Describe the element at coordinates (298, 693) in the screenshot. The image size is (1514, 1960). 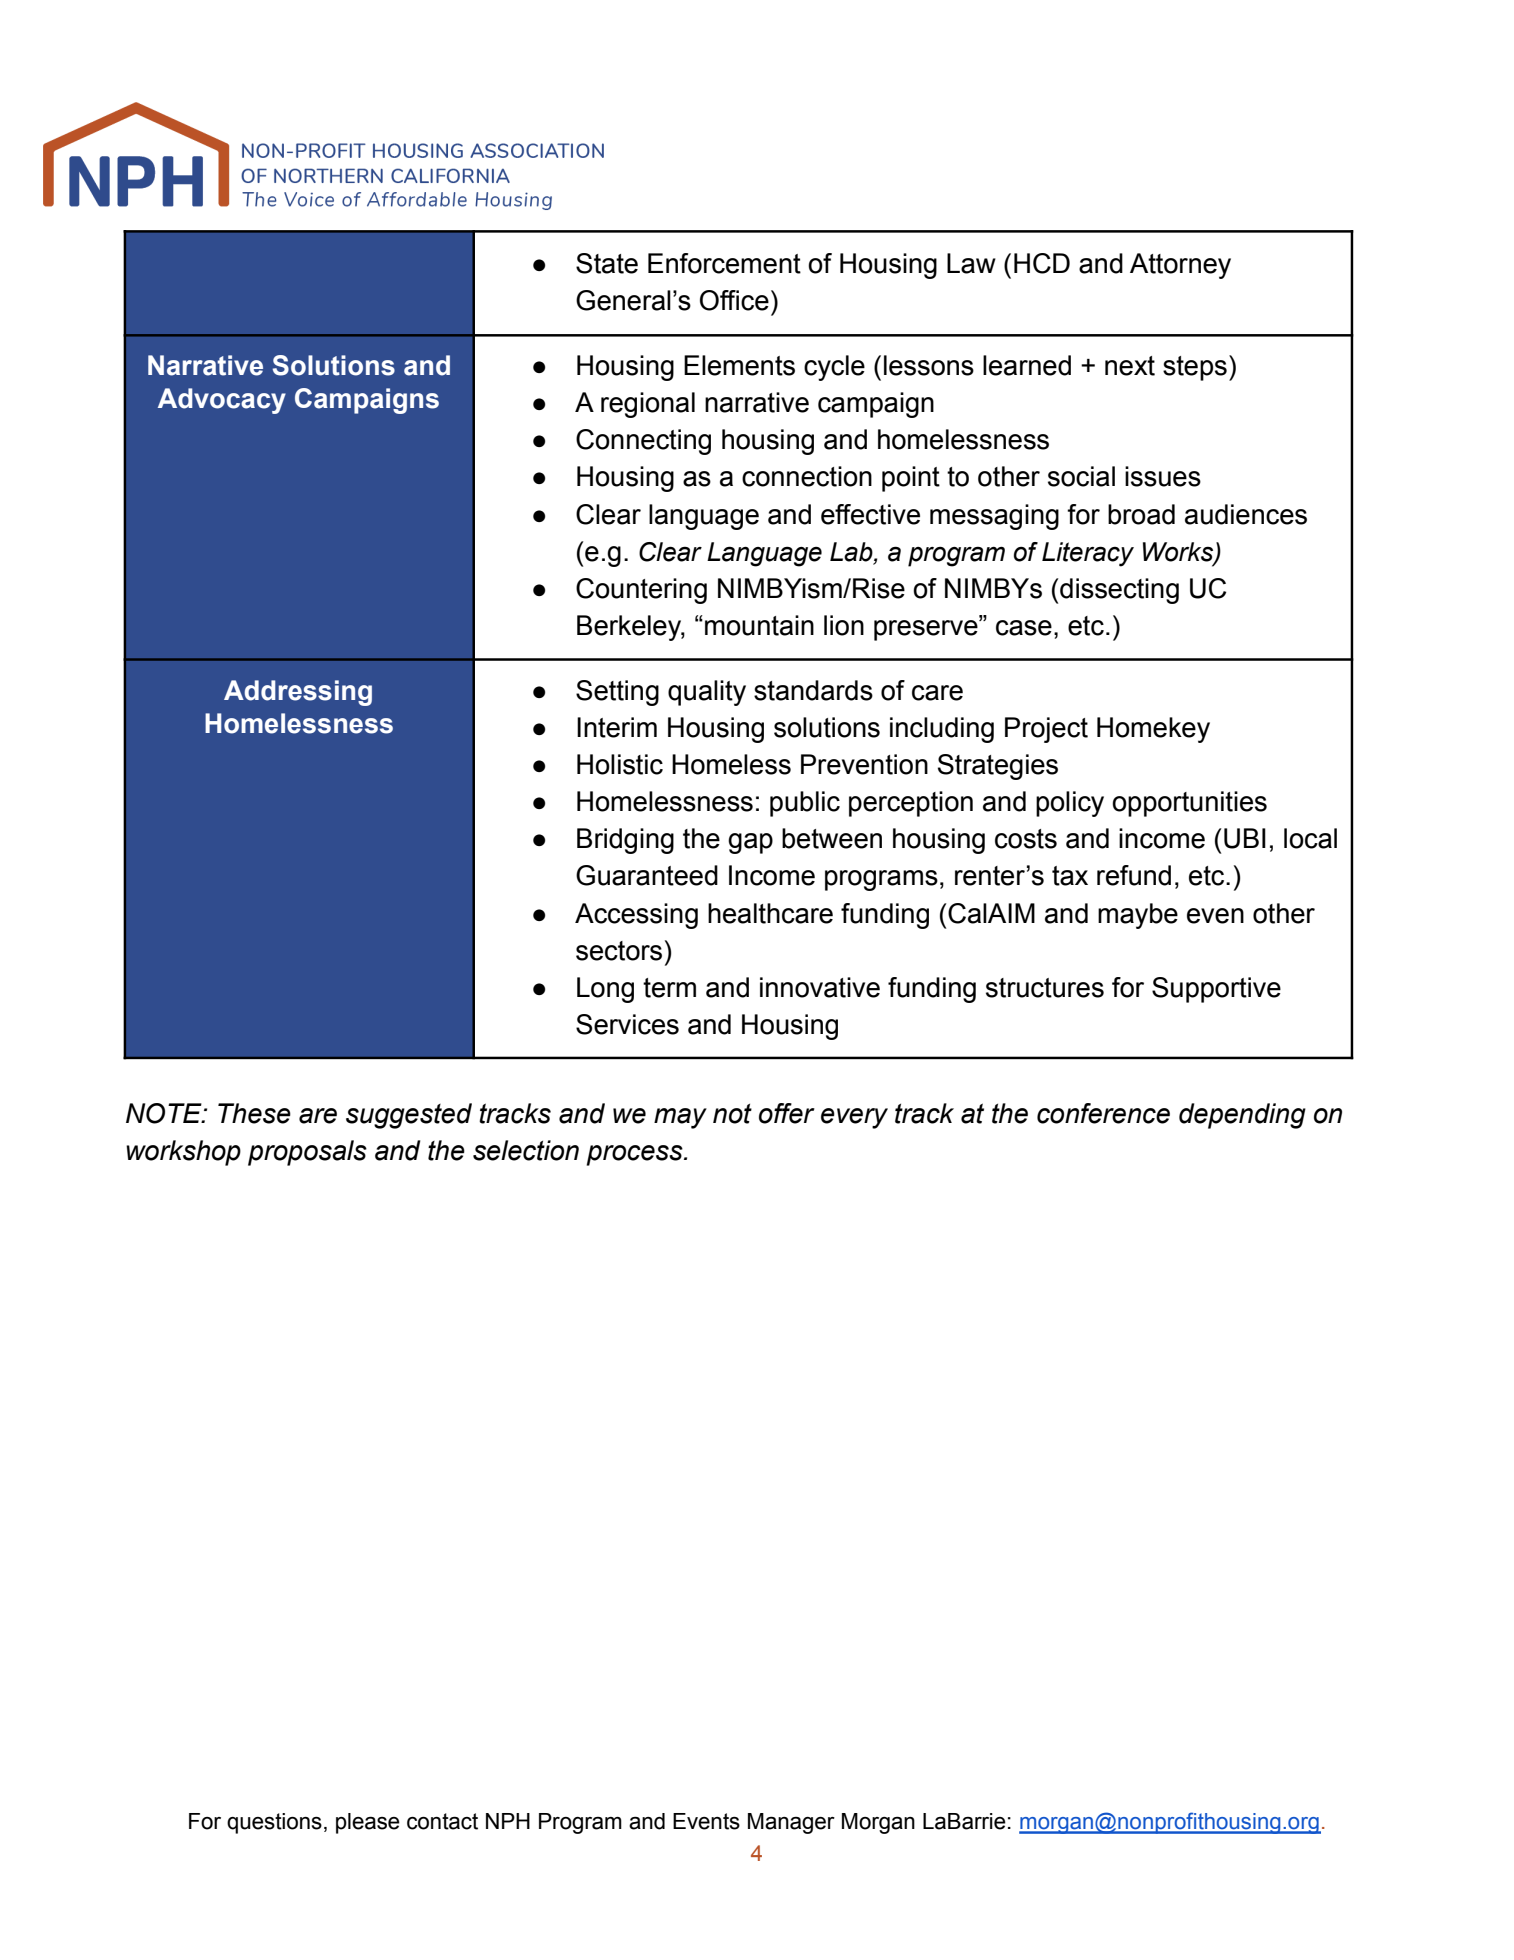
I see `Addressing` at that location.
